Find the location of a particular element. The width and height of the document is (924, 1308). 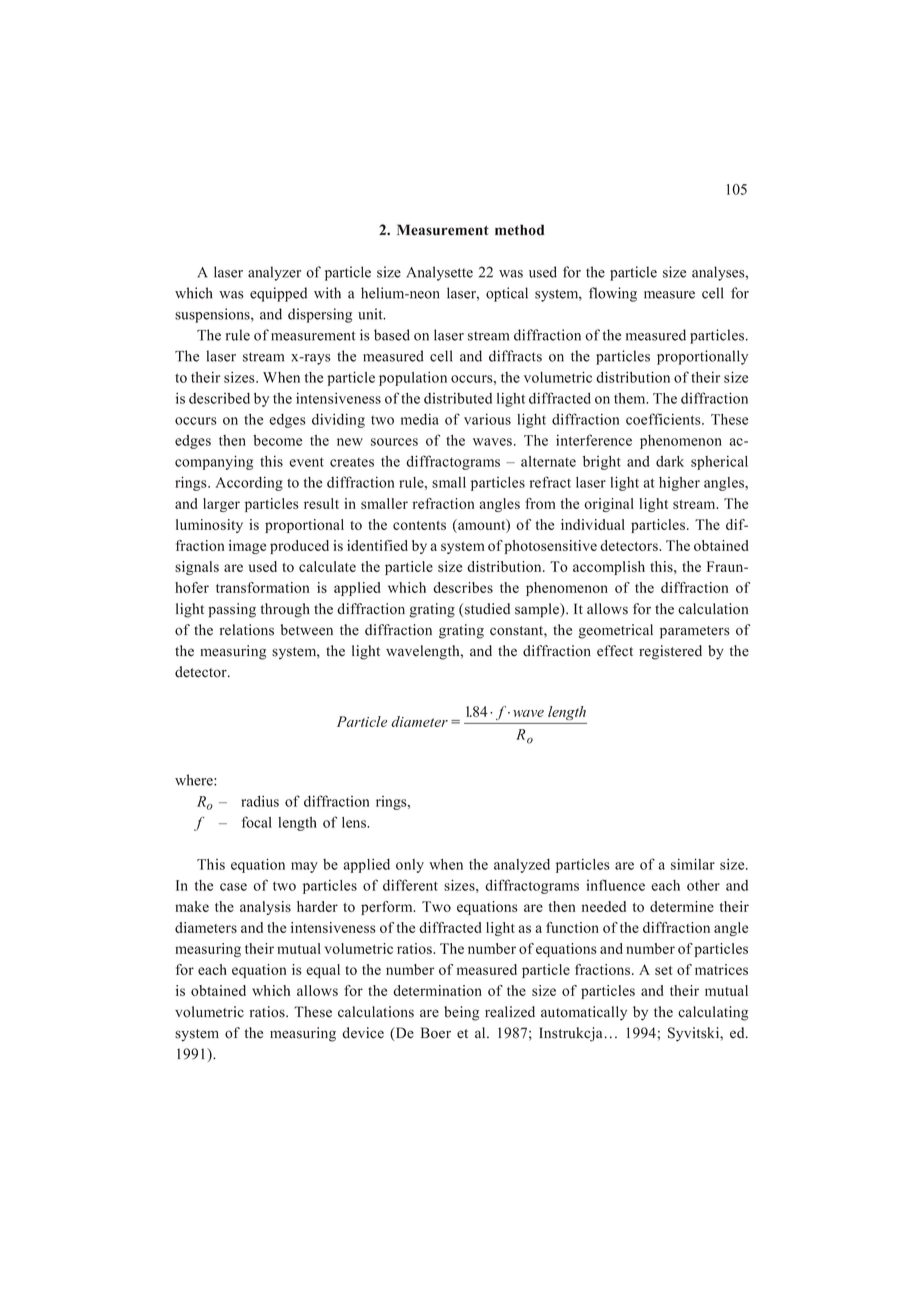

flowing is located at coordinates (613, 294).
